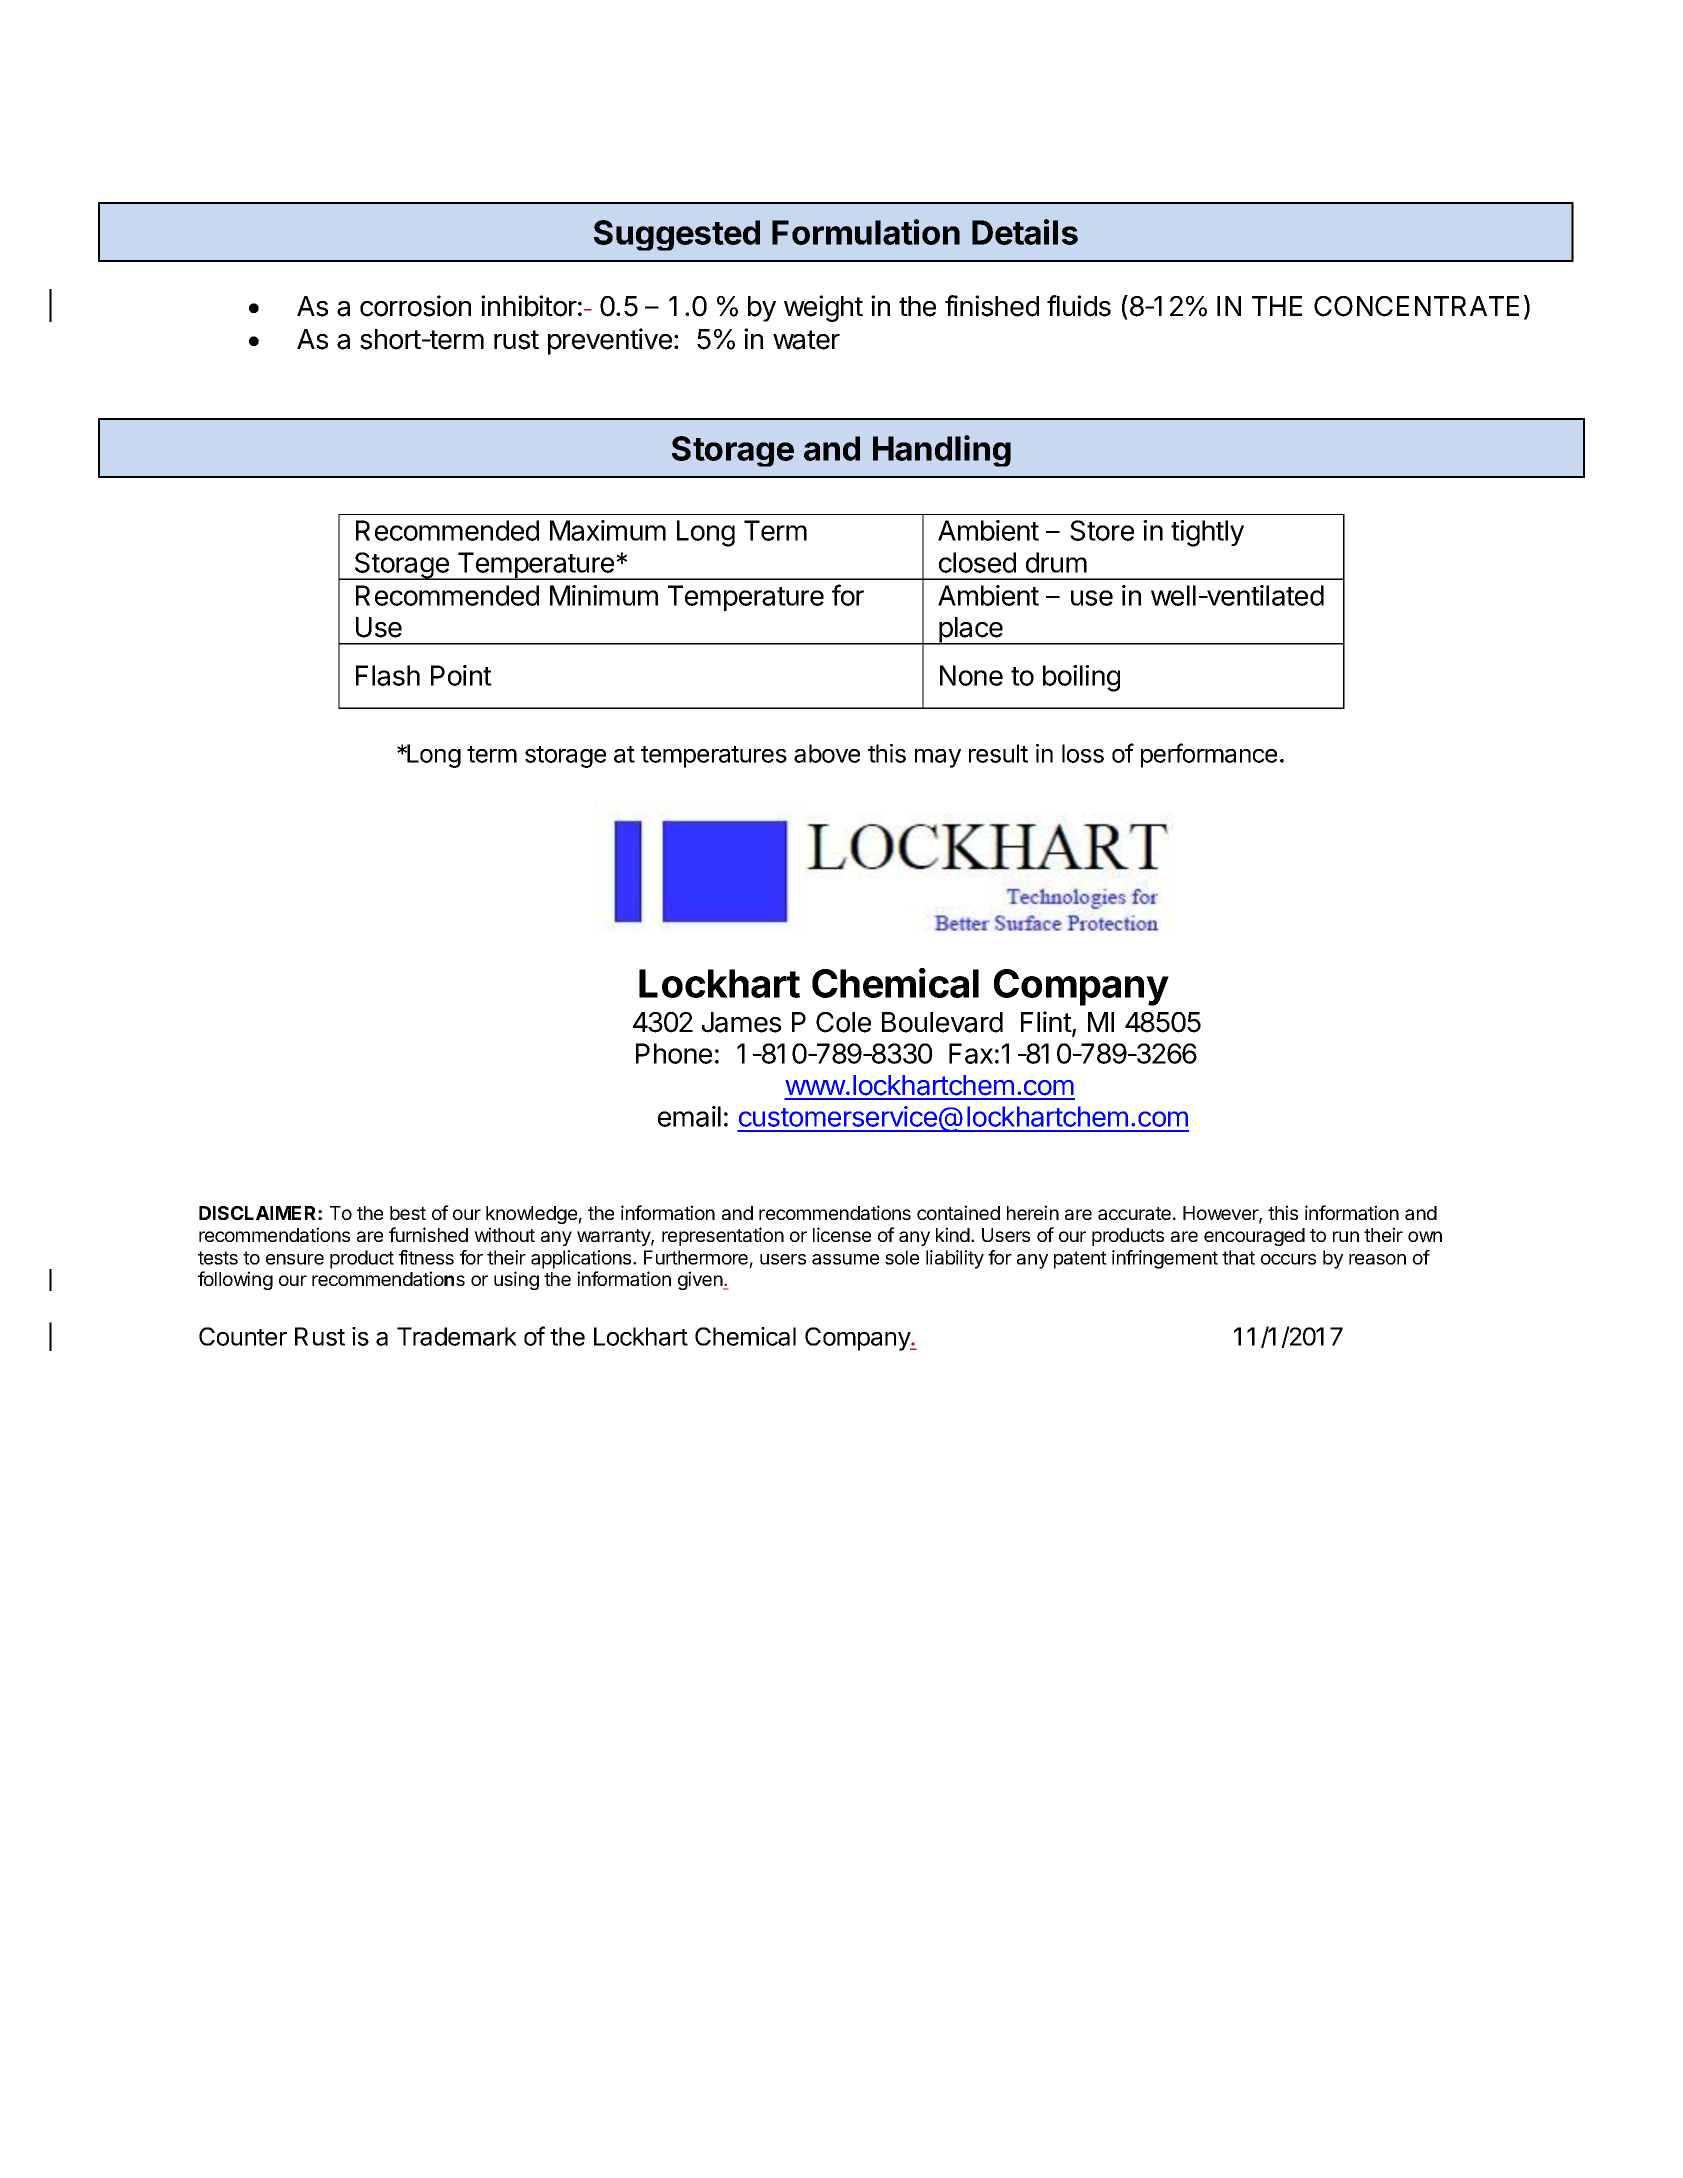  I want to click on place, so click(971, 631).
